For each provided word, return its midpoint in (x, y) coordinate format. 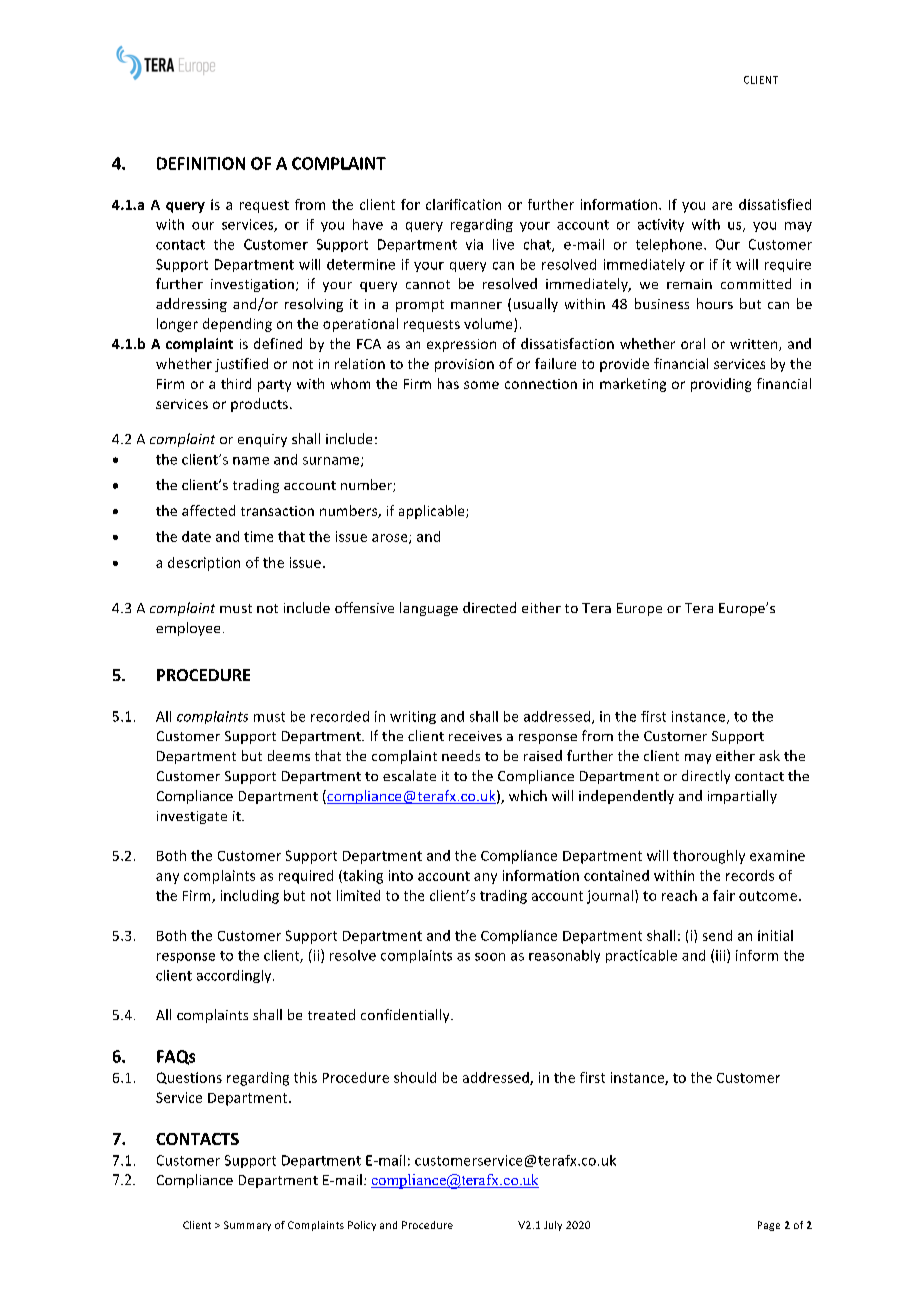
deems (289, 755)
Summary (247, 1226)
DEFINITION (201, 163)
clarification (463, 204)
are (722, 206)
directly (706, 777)
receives (475, 736)
